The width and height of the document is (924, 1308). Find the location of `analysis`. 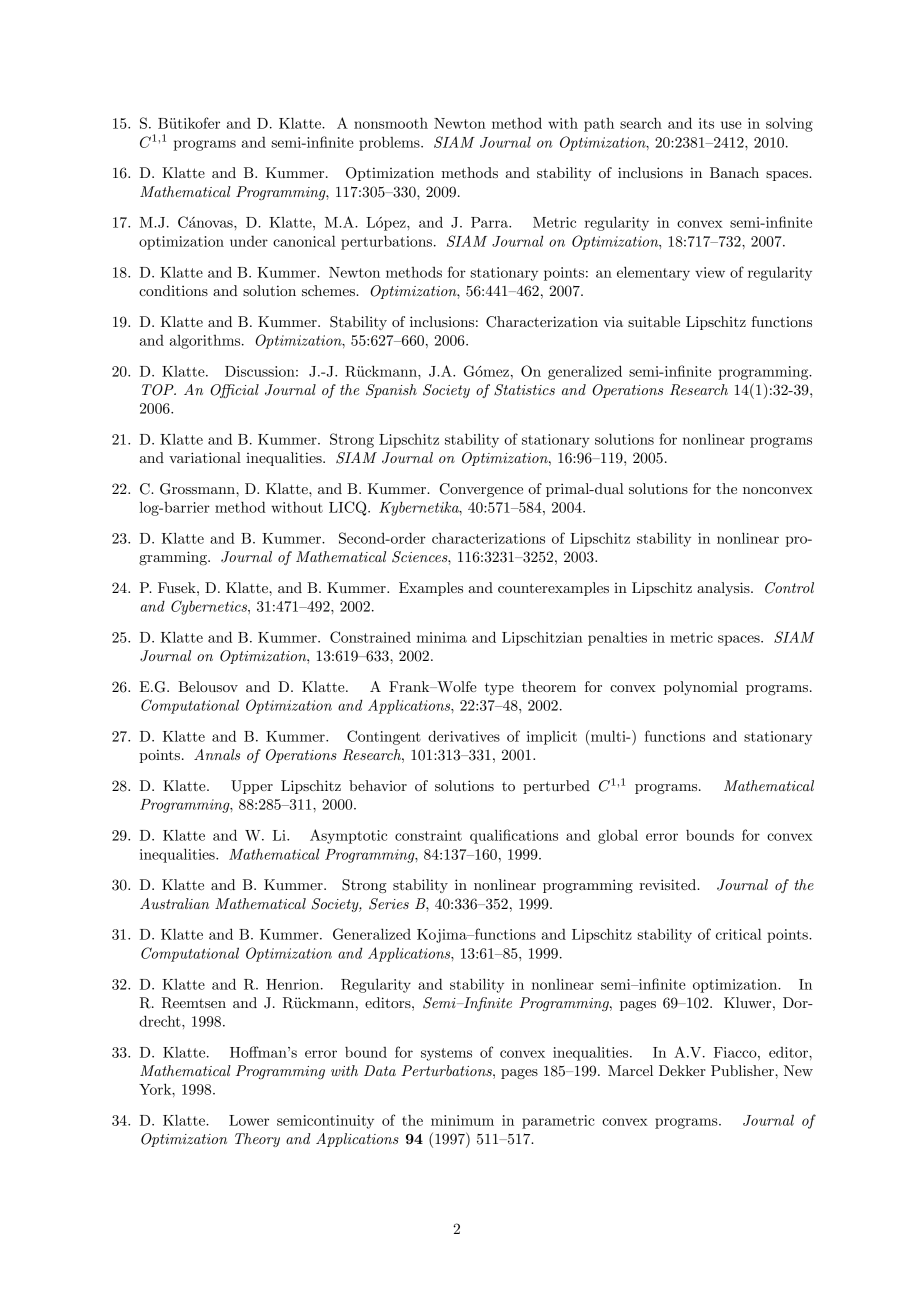

analysis is located at coordinates (724, 589).
